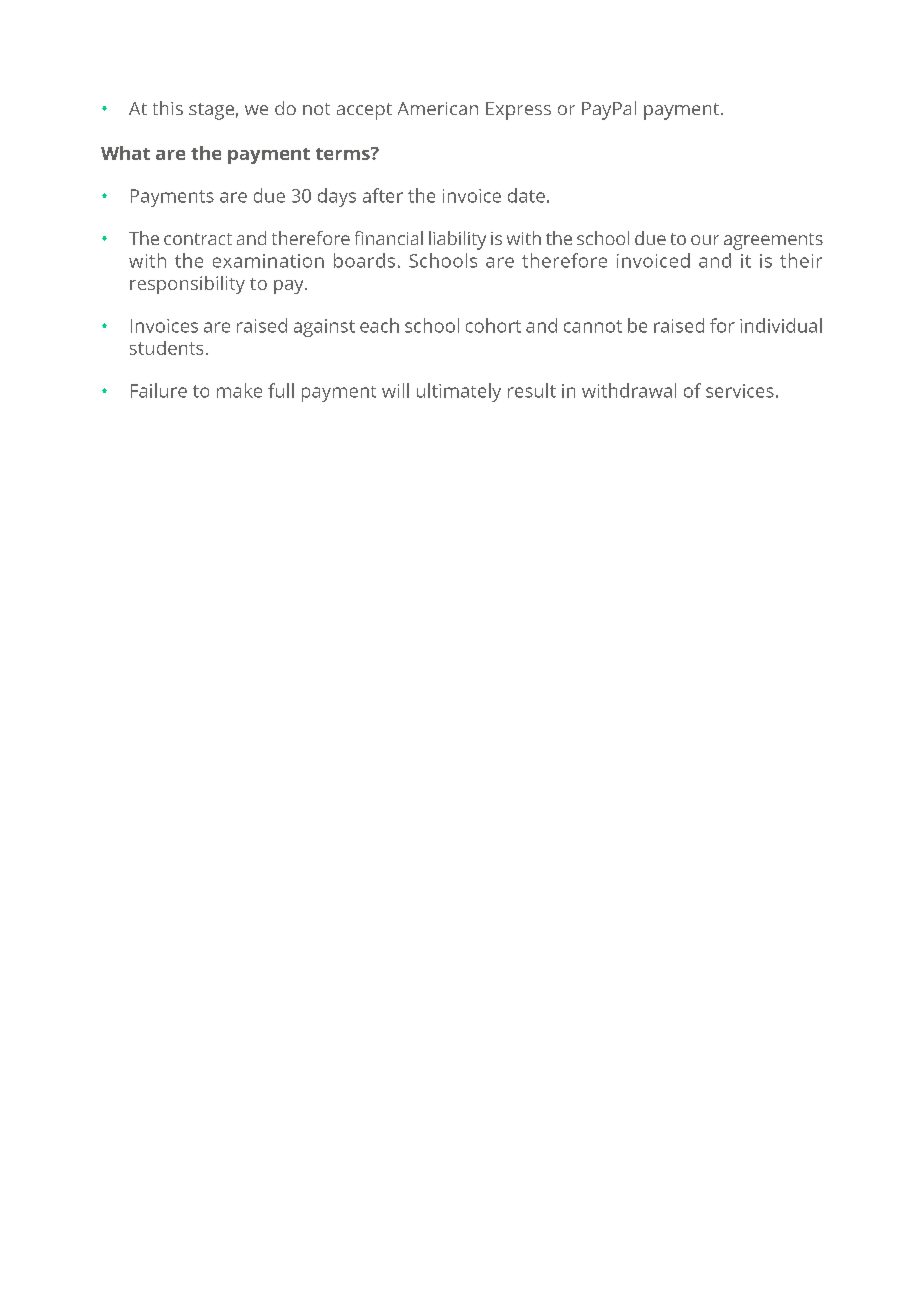  I want to click on individual, so click(781, 325).
